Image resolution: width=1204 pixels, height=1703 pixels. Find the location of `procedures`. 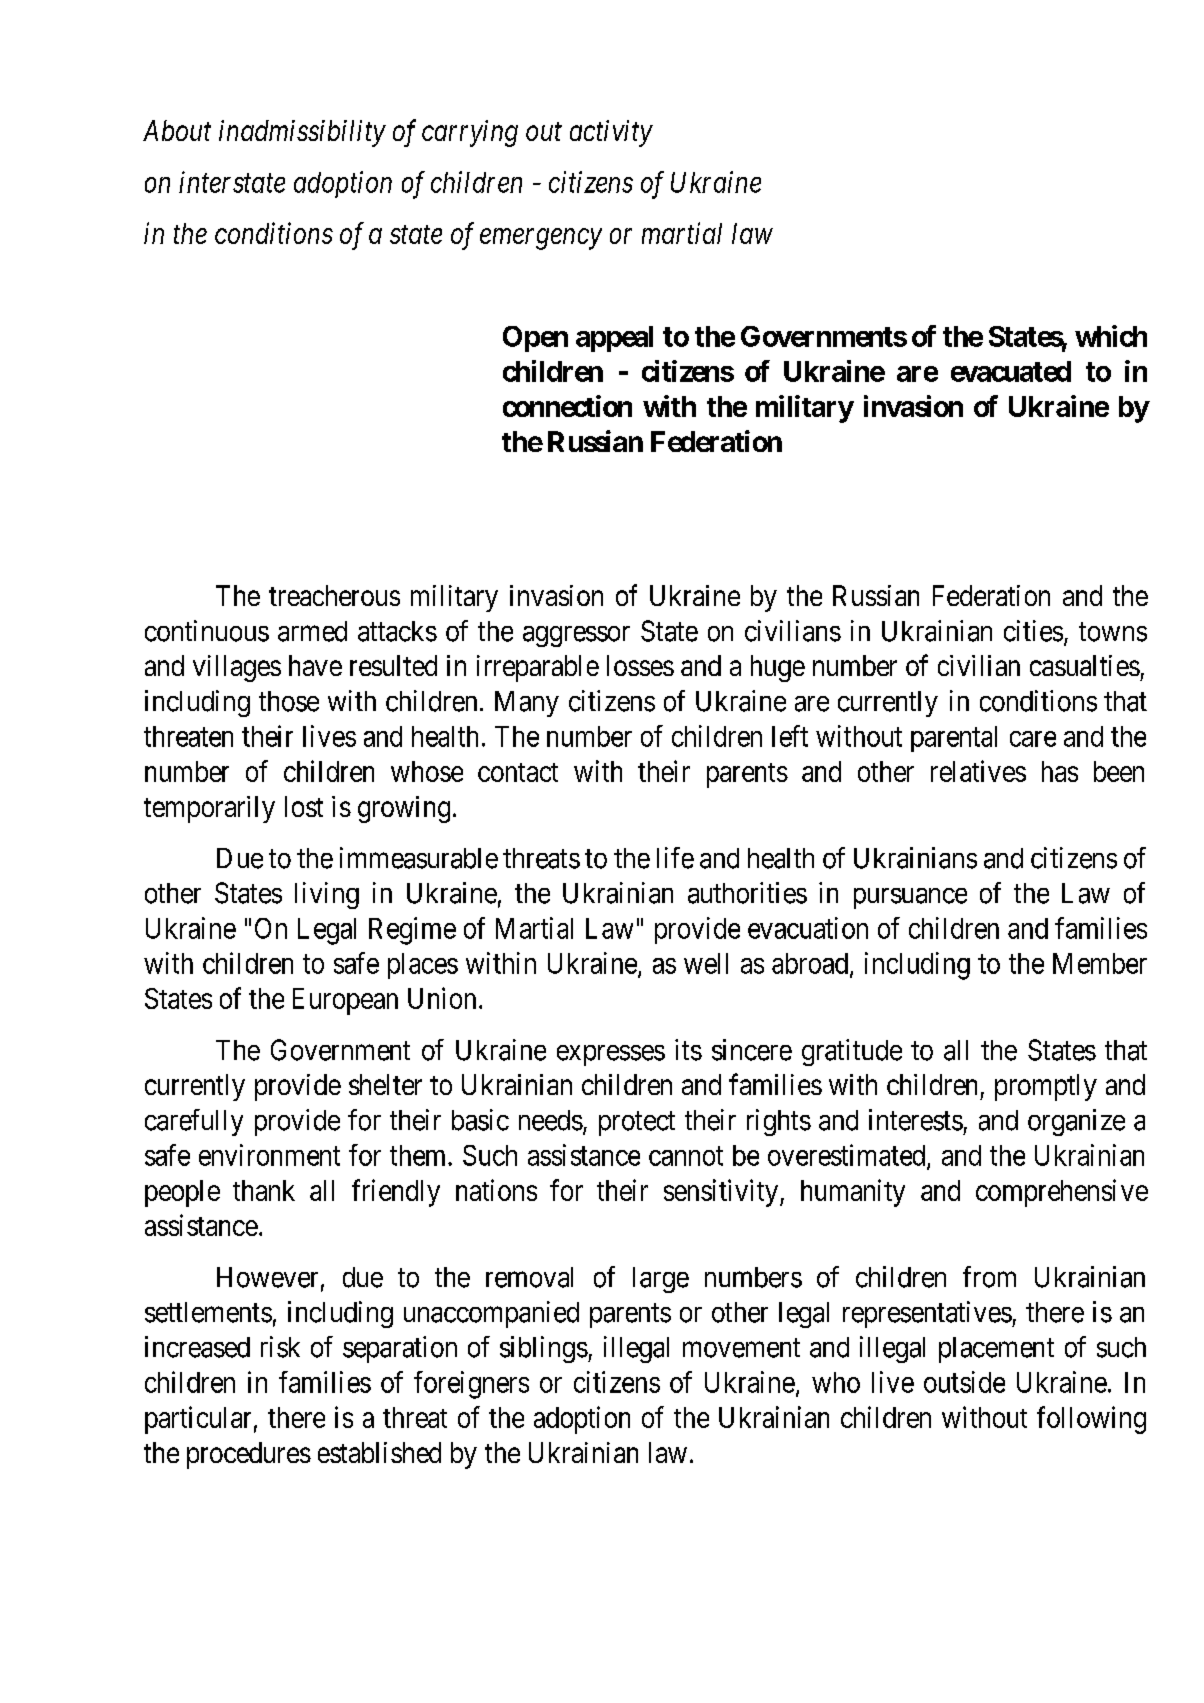

procedures is located at coordinates (249, 1455).
